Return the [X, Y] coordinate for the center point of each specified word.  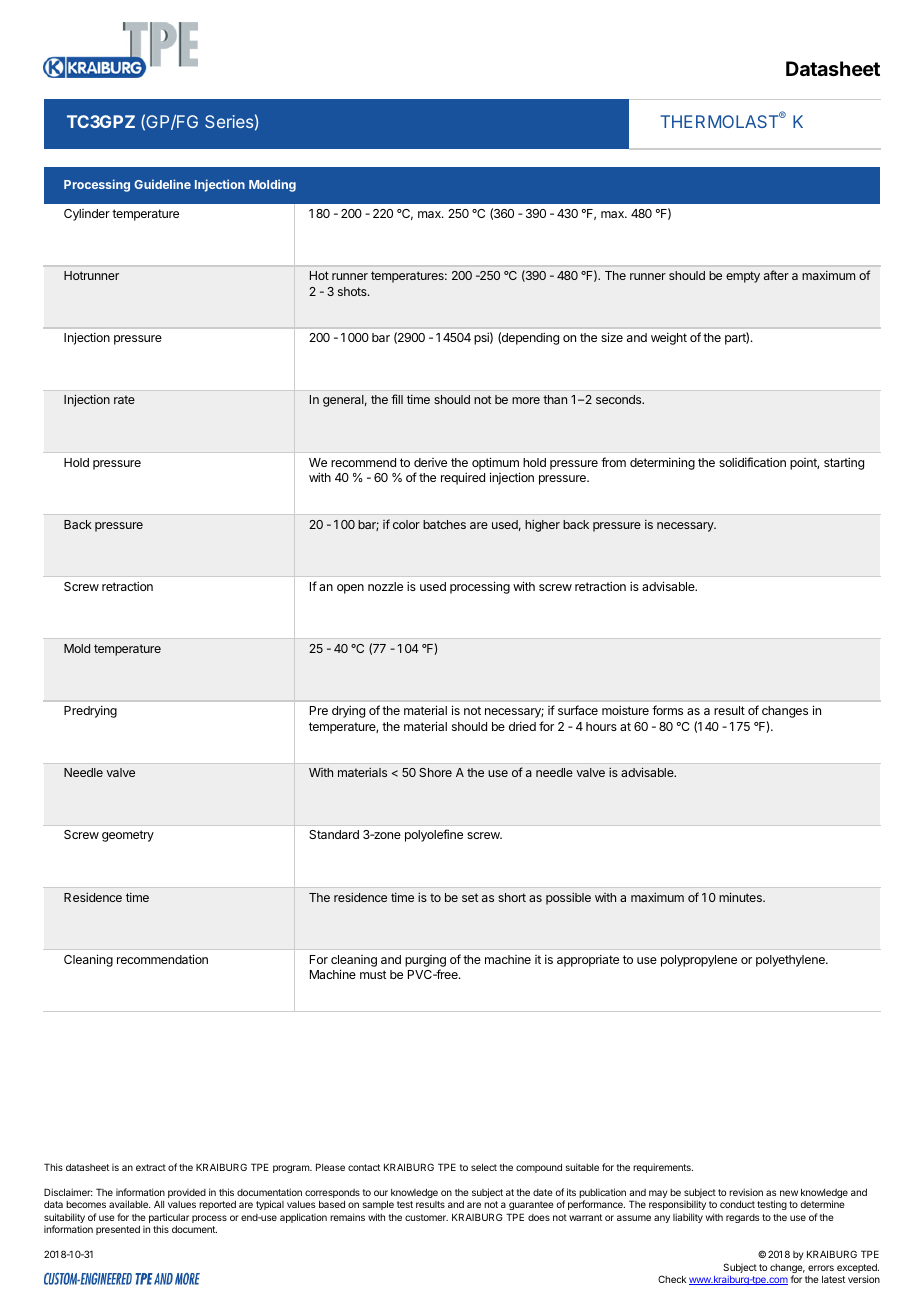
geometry [128, 836]
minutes [741, 897]
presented [118, 1230]
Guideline [162, 184]
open [350, 589]
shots [353, 291]
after [776, 275]
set [470, 897]
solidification [752, 462]
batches [444, 524]
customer [426, 1217]
